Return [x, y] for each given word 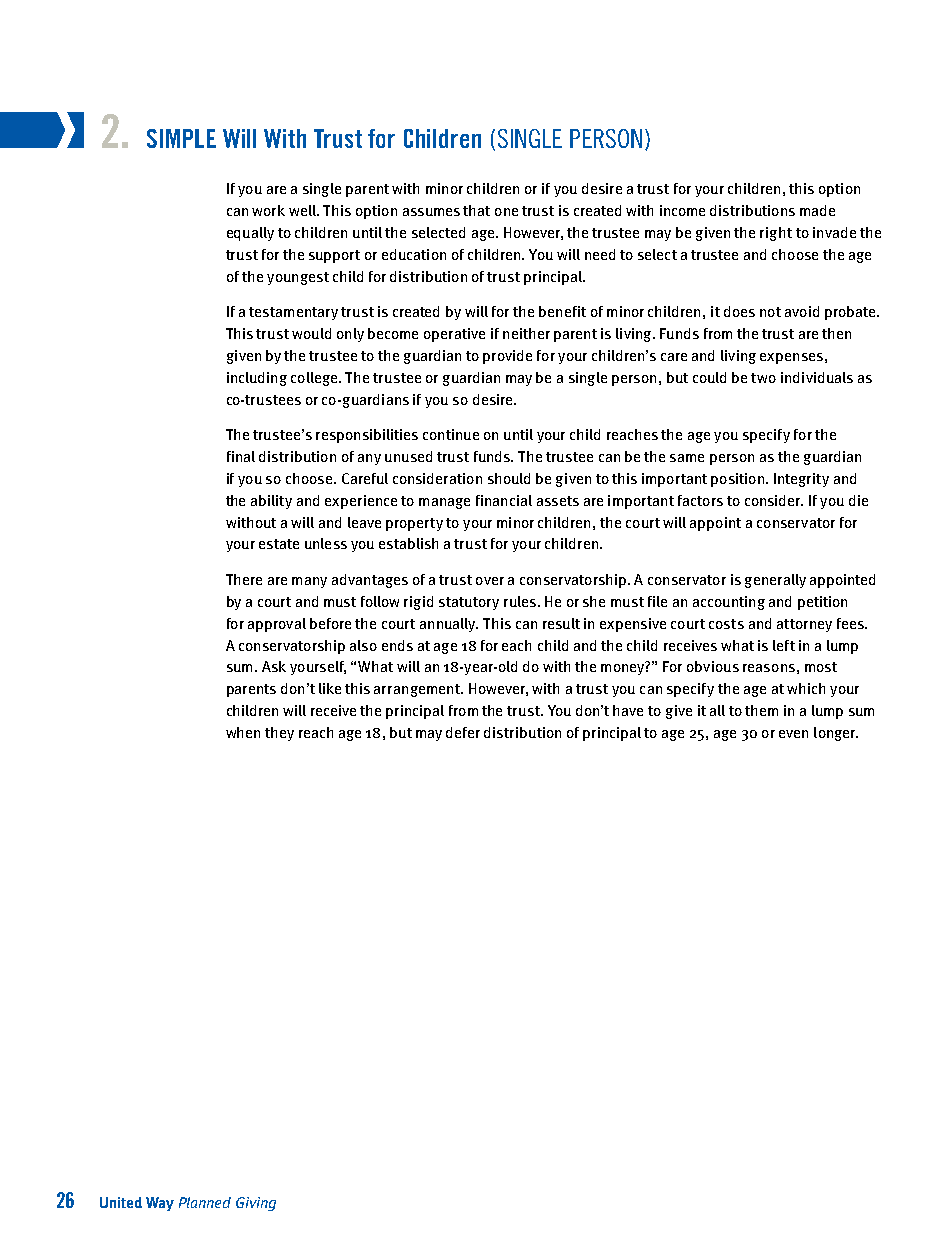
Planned [205, 1202]
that [476, 210]
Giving [256, 1204]
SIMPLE [181, 138]
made [817, 210]
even [793, 734]
